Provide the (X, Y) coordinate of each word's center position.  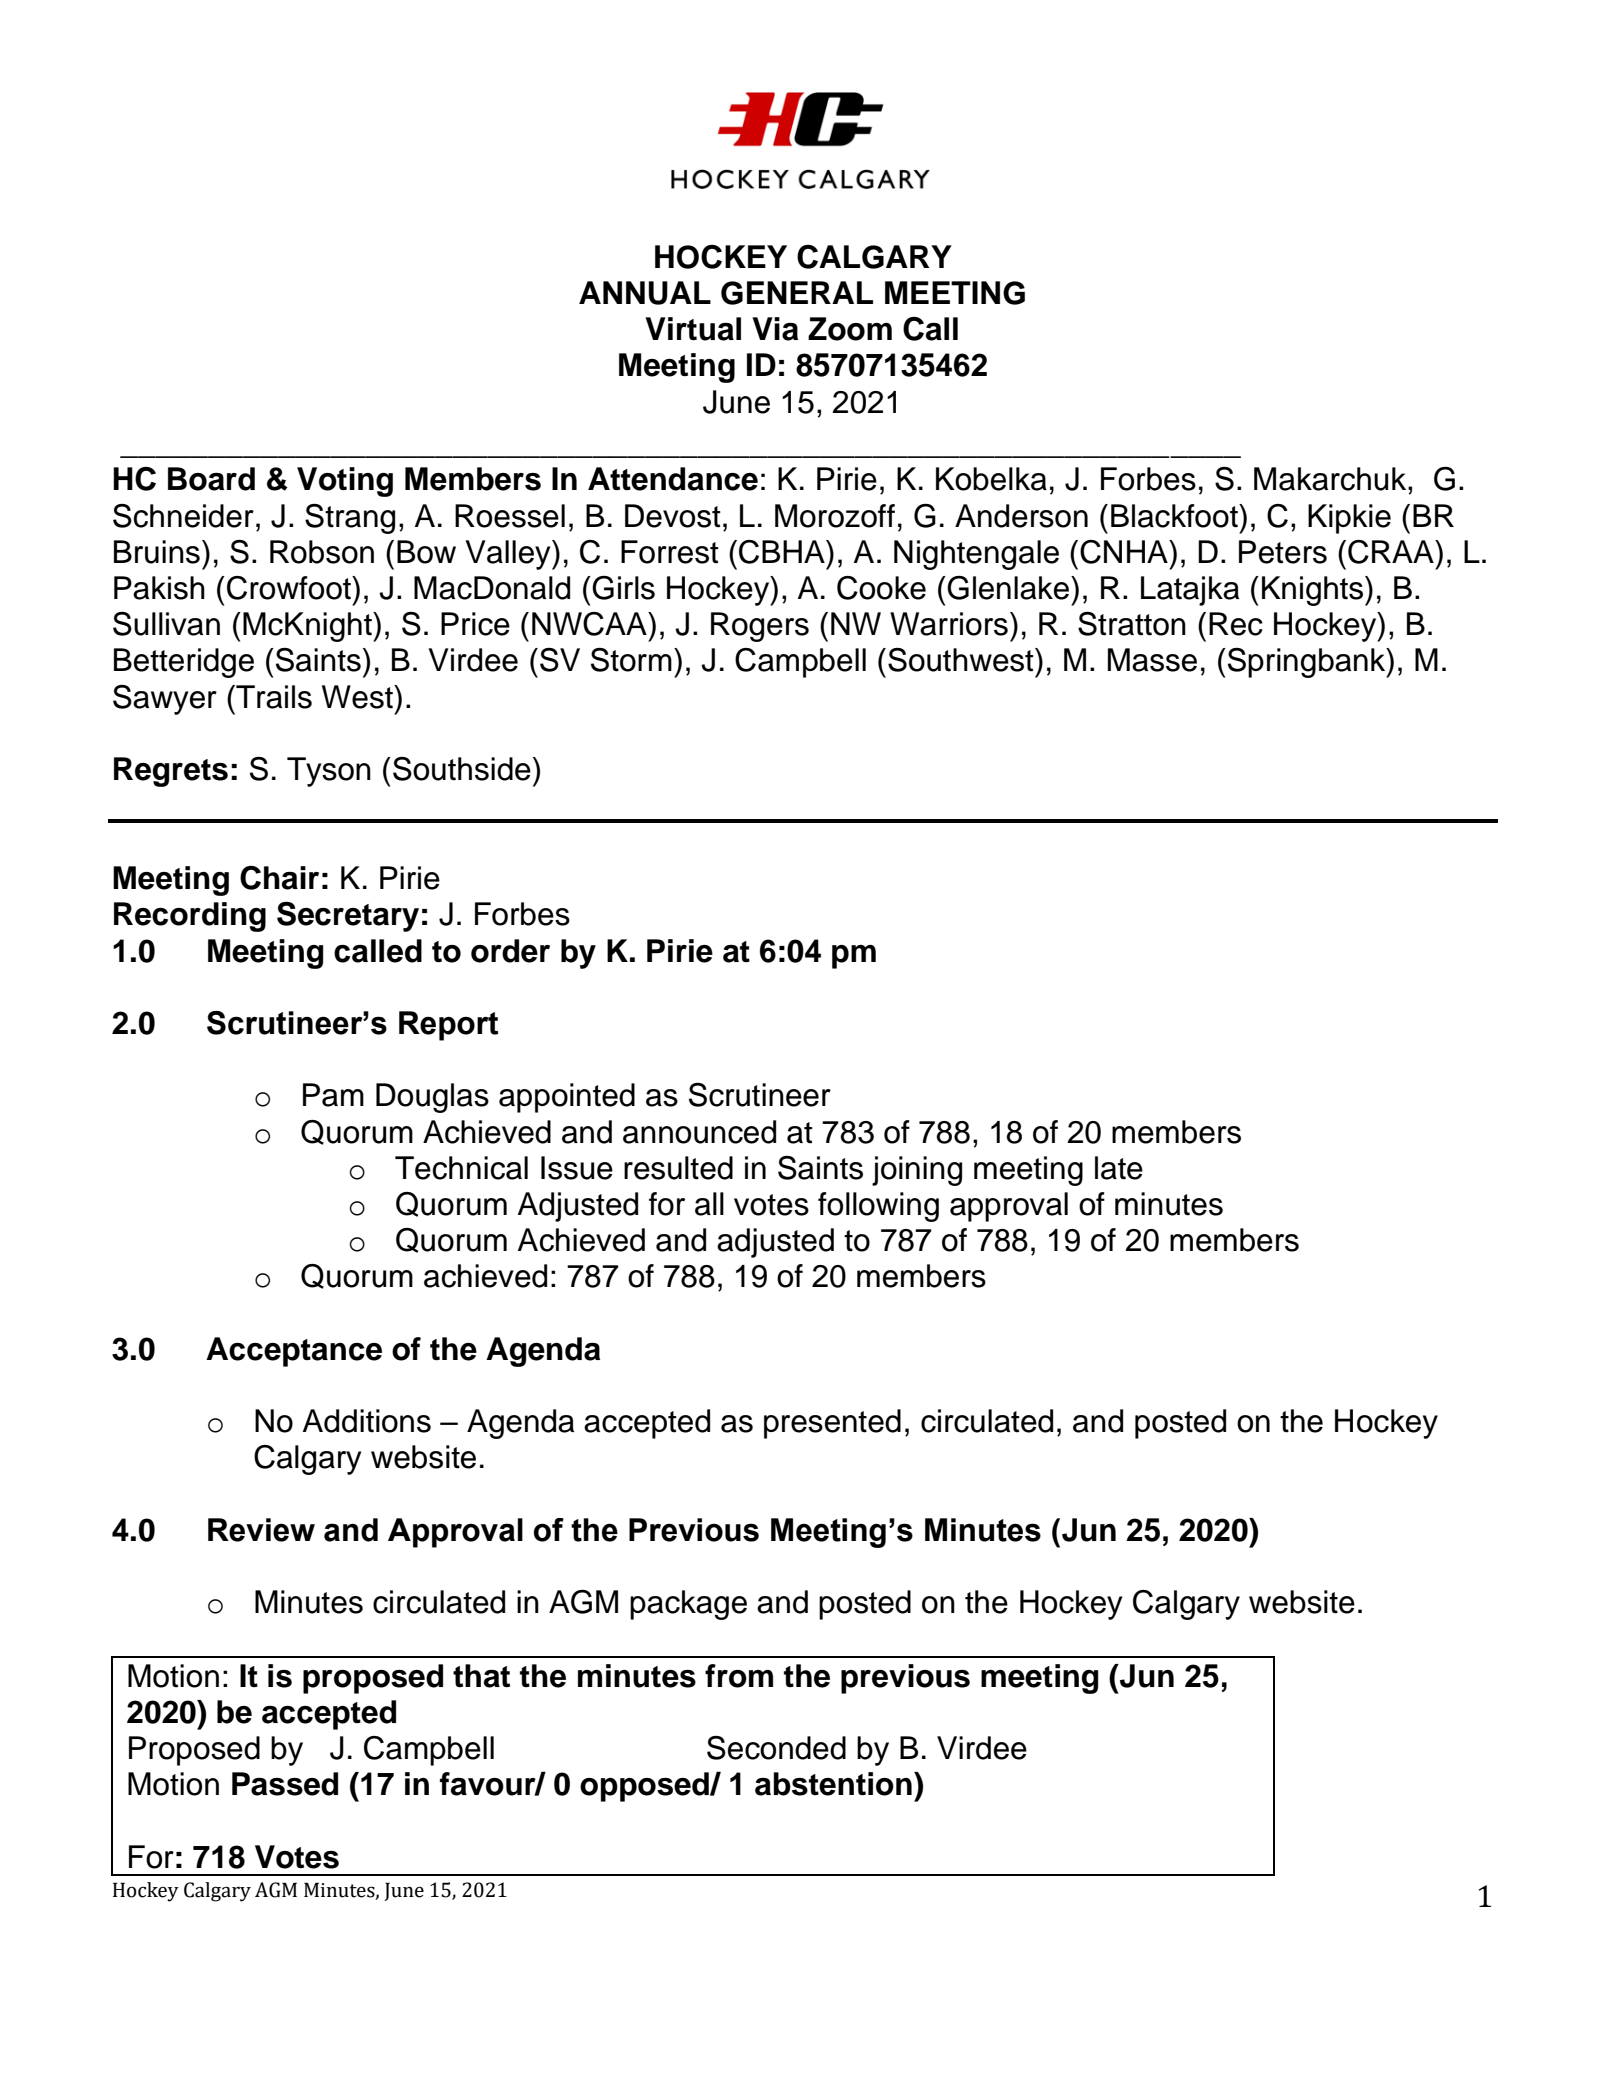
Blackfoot (1175, 516)
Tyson (329, 772)
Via (775, 329)
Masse (1152, 660)
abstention (833, 1784)
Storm (631, 660)
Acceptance (294, 1352)
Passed (285, 1784)
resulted (678, 1168)
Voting (345, 482)
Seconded (776, 1748)
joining (917, 1171)
